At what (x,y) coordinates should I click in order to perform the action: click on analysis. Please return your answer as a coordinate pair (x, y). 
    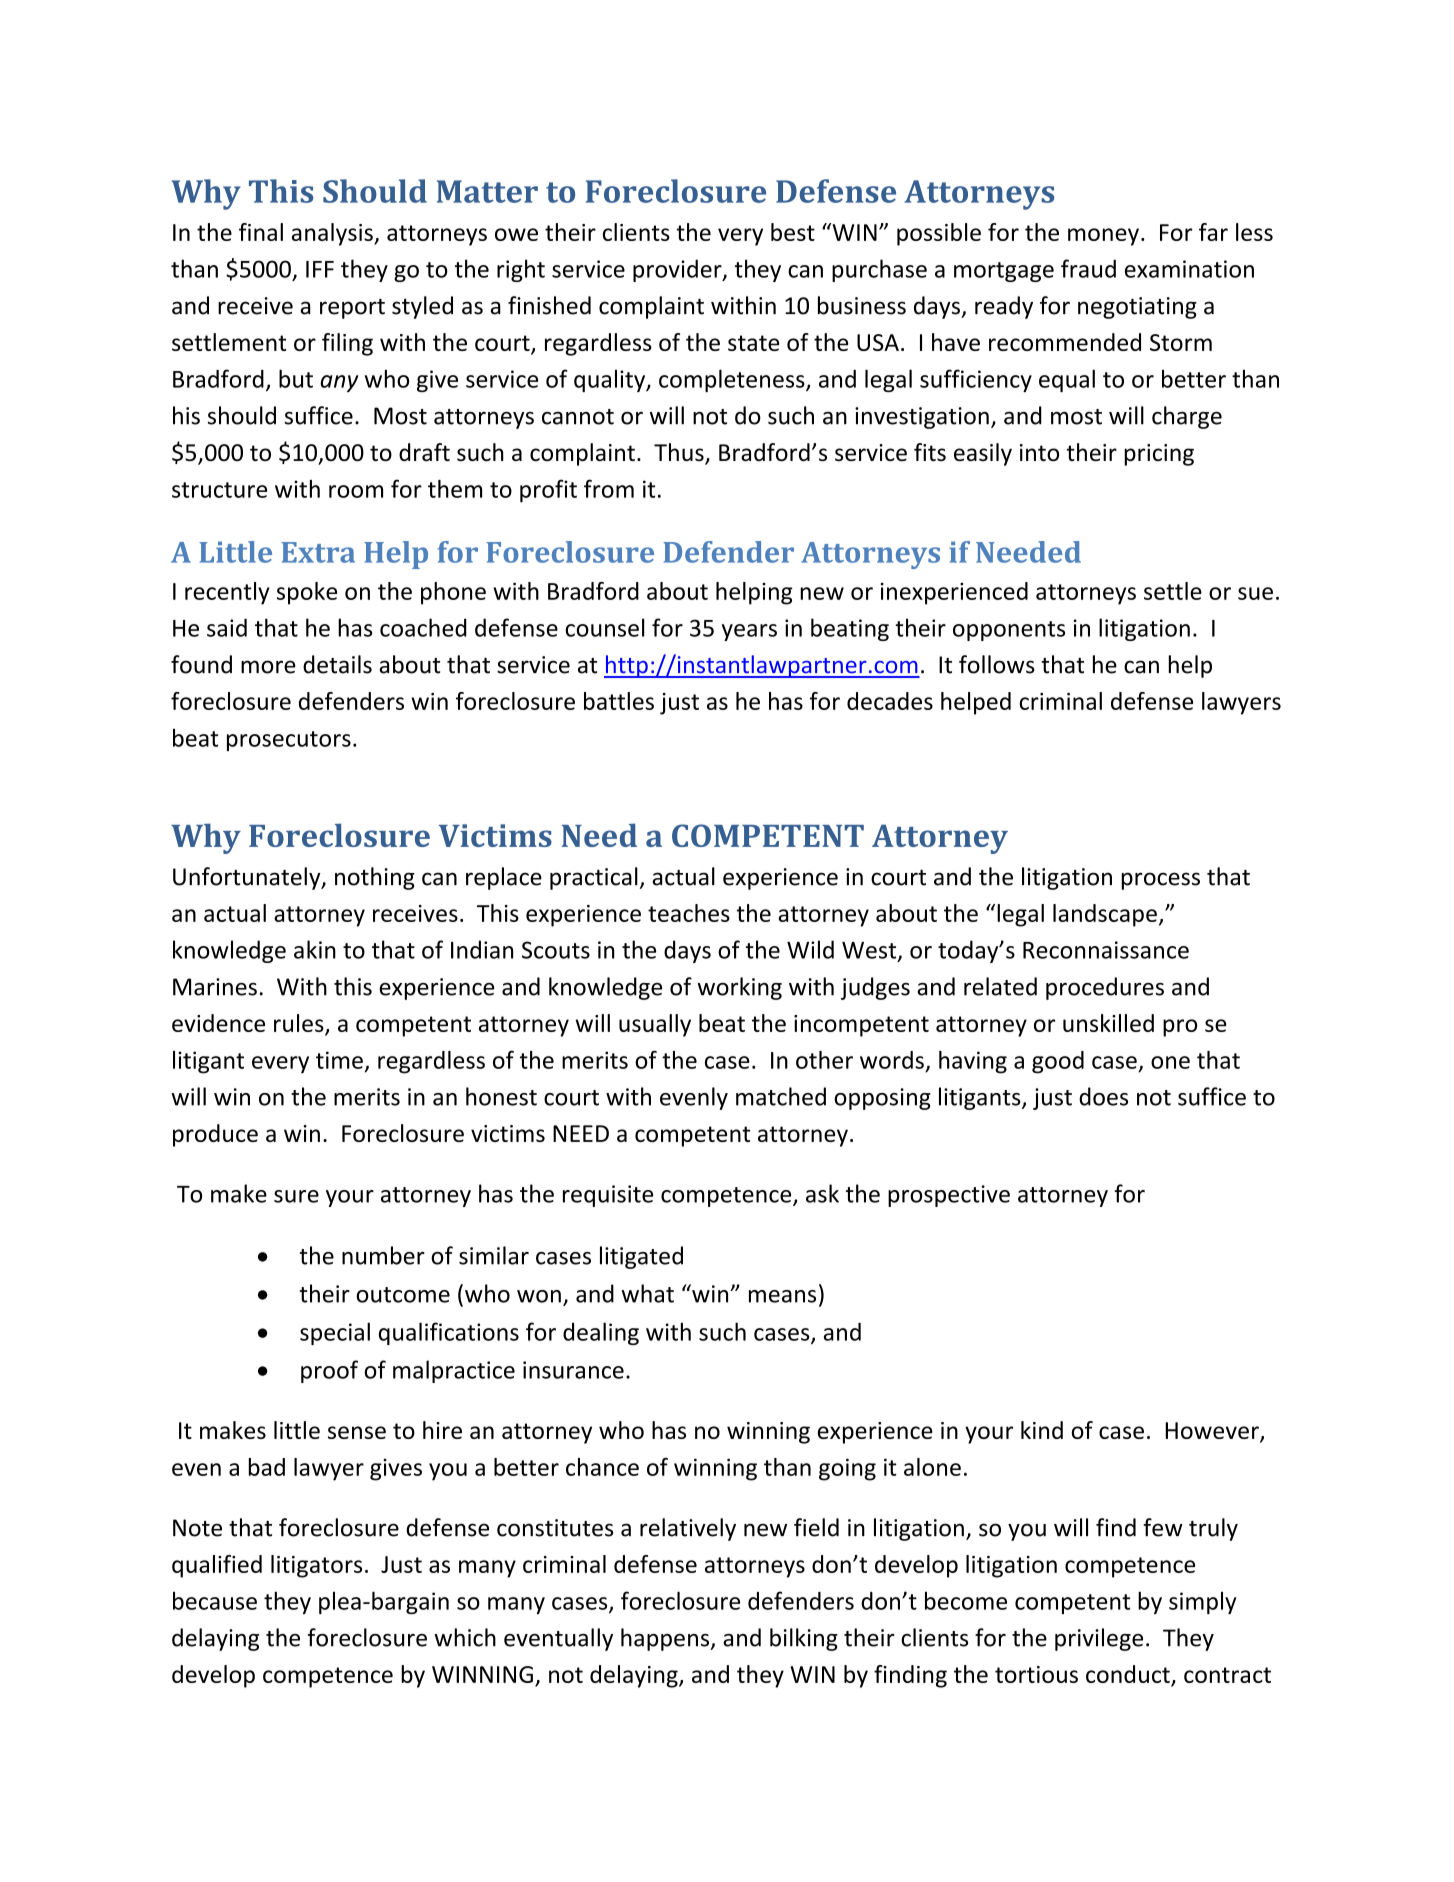
    Looking at the image, I should click on (333, 234).
